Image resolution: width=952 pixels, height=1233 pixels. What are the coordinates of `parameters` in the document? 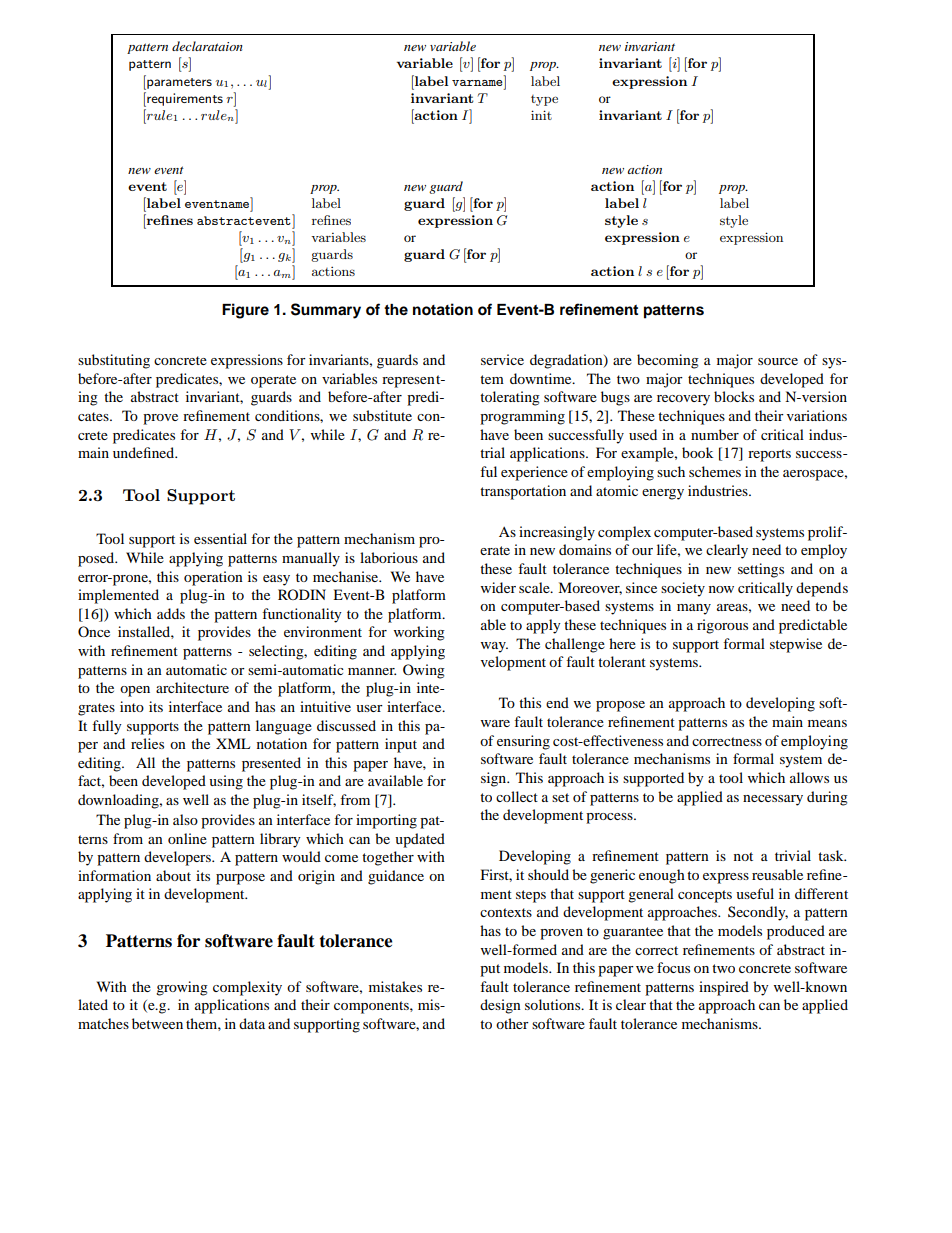 It's located at (178, 82).
